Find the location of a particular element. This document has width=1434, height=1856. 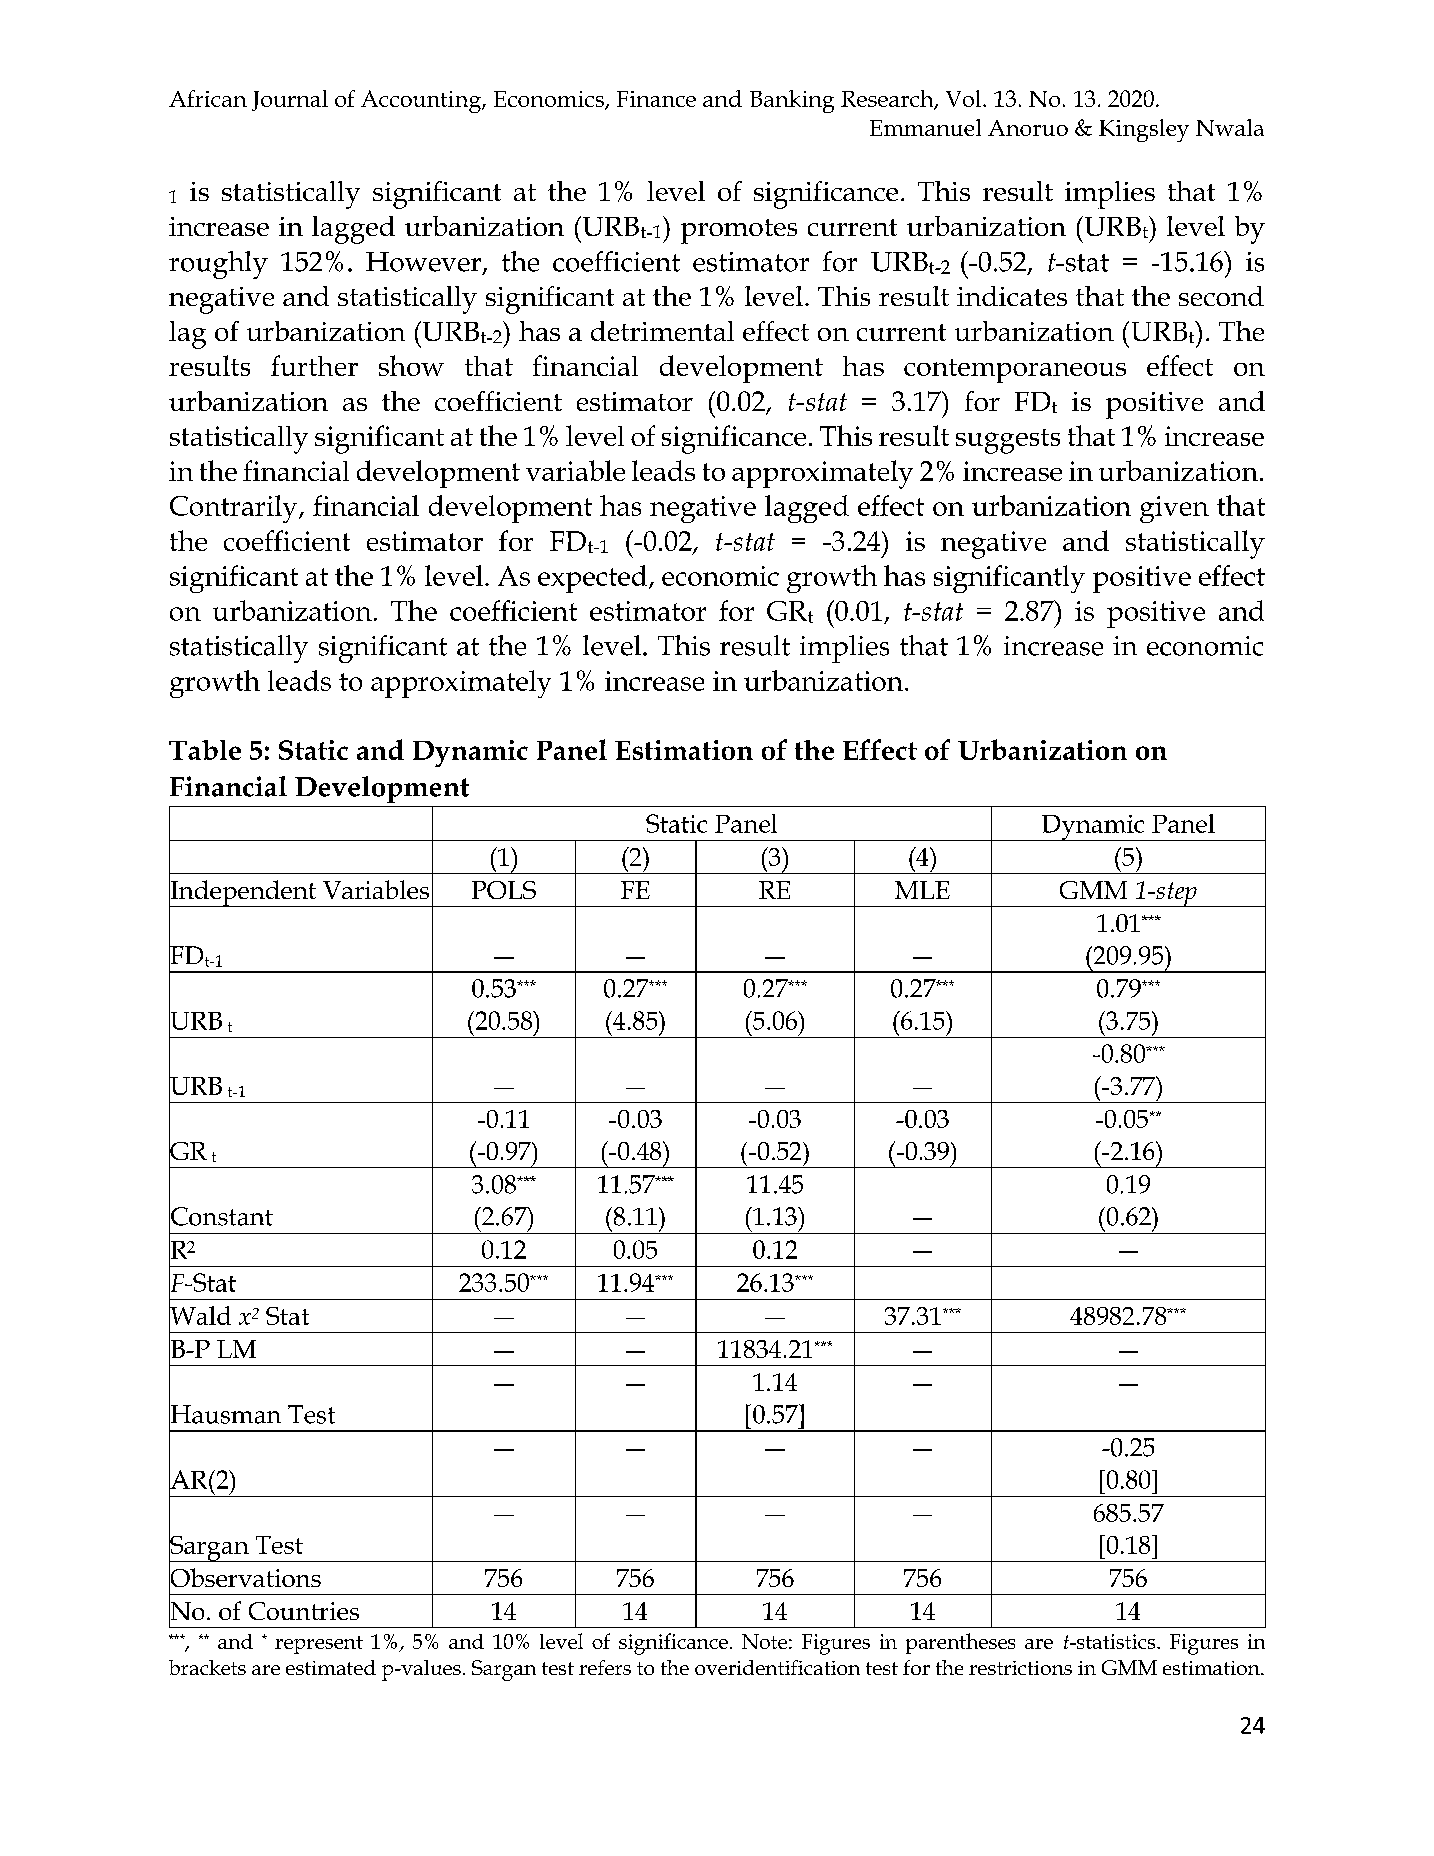

given is located at coordinates (1174, 509).
